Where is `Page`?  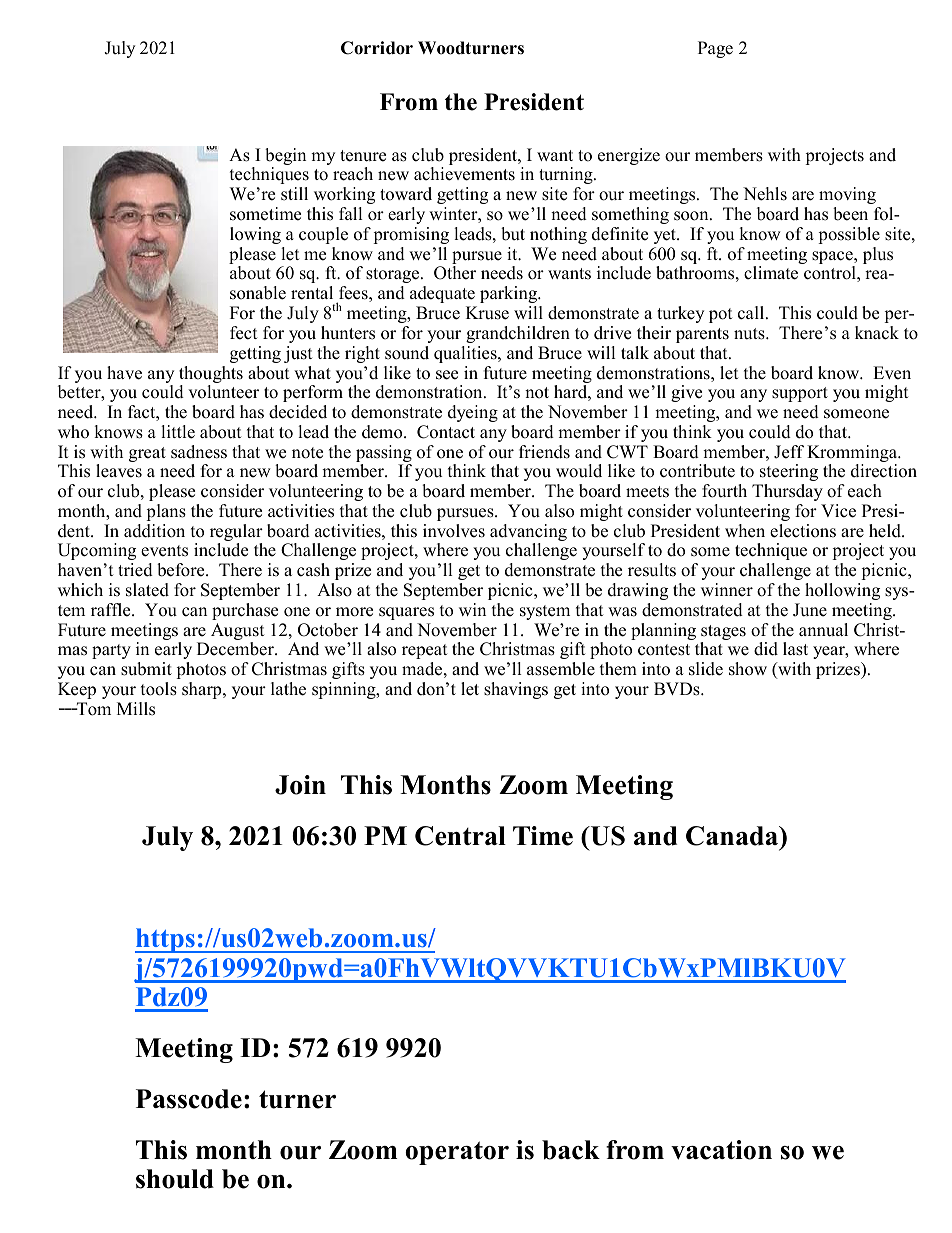
Page is located at coordinates (715, 49).
